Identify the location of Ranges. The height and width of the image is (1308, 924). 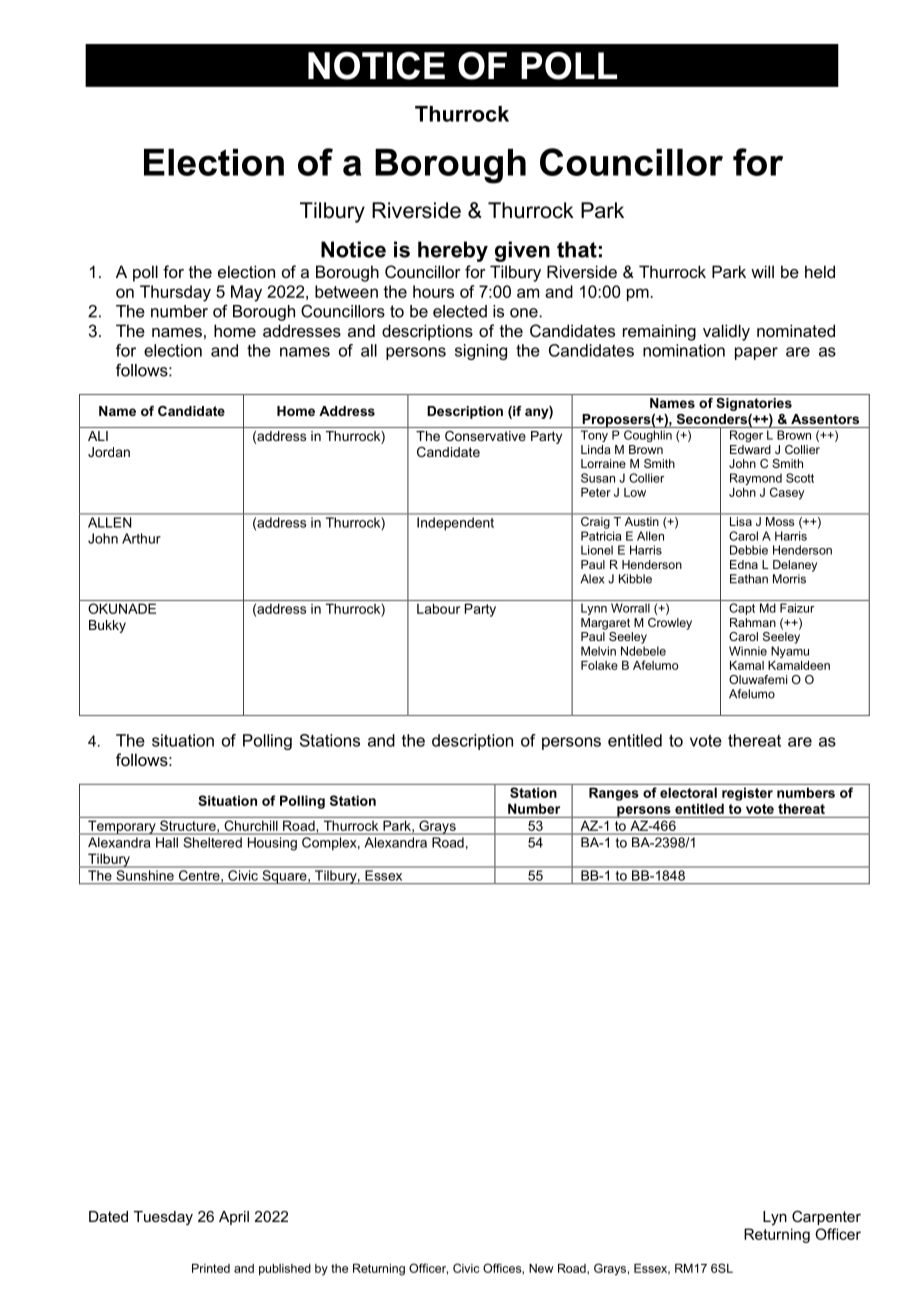
(614, 794).
